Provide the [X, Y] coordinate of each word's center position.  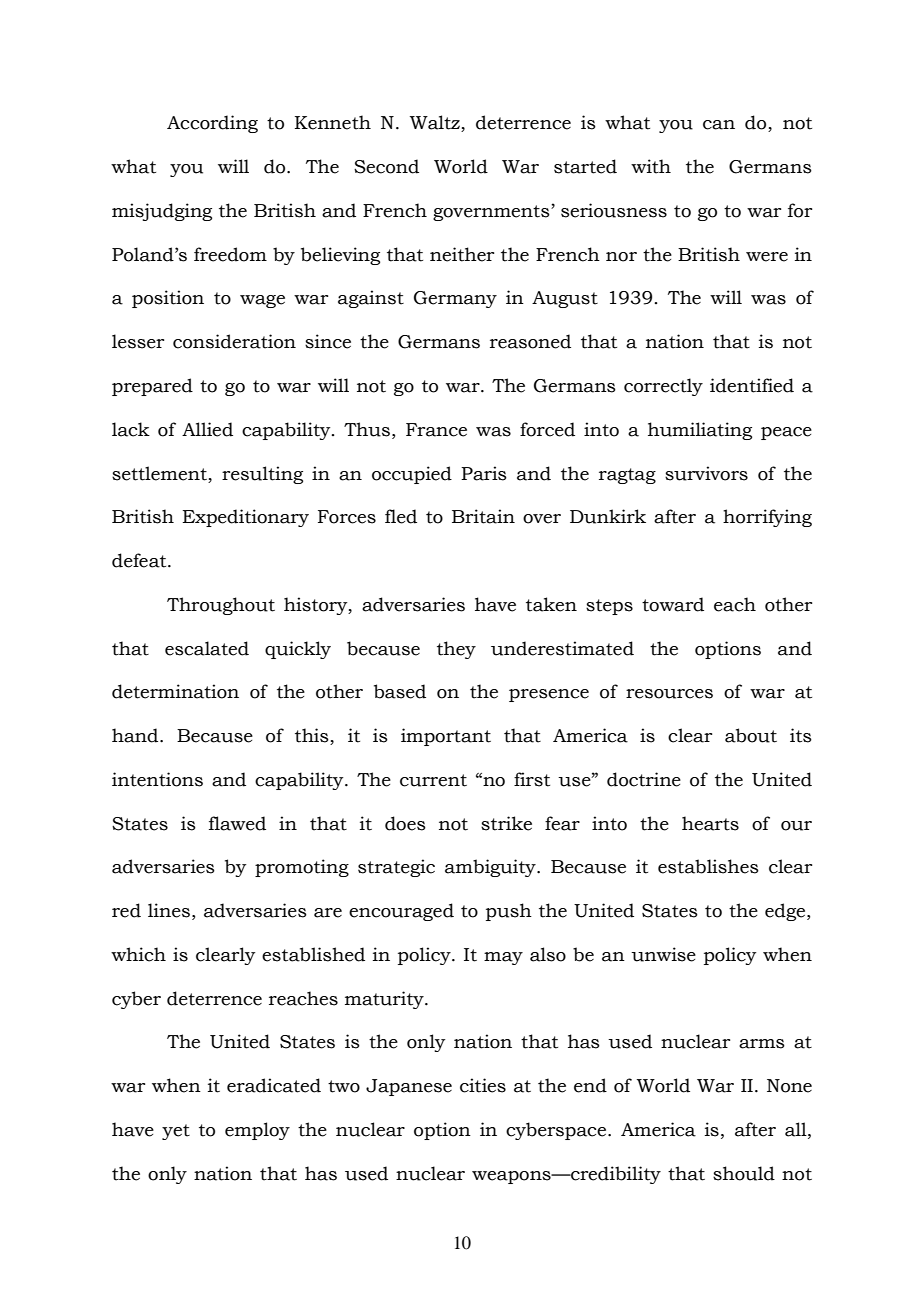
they [456, 650]
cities [483, 1085]
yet [176, 1132]
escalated [207, 648]
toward [673, 604]
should [744, 1173]
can [719, 125]
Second [386, 166]
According [212, 124]
